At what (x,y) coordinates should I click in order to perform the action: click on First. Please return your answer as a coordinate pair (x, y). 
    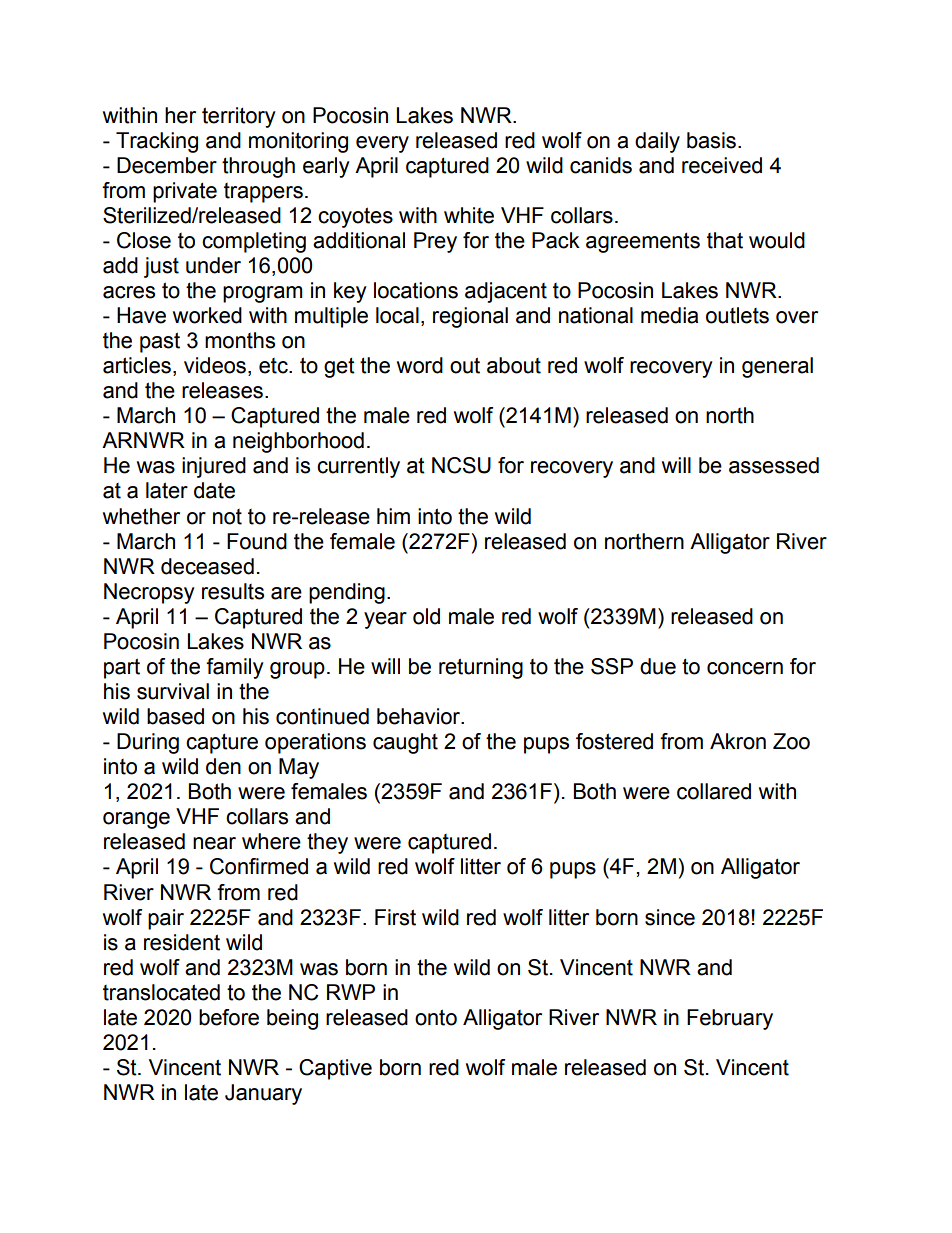
    Looking at the image, I should click on (395, 917).
